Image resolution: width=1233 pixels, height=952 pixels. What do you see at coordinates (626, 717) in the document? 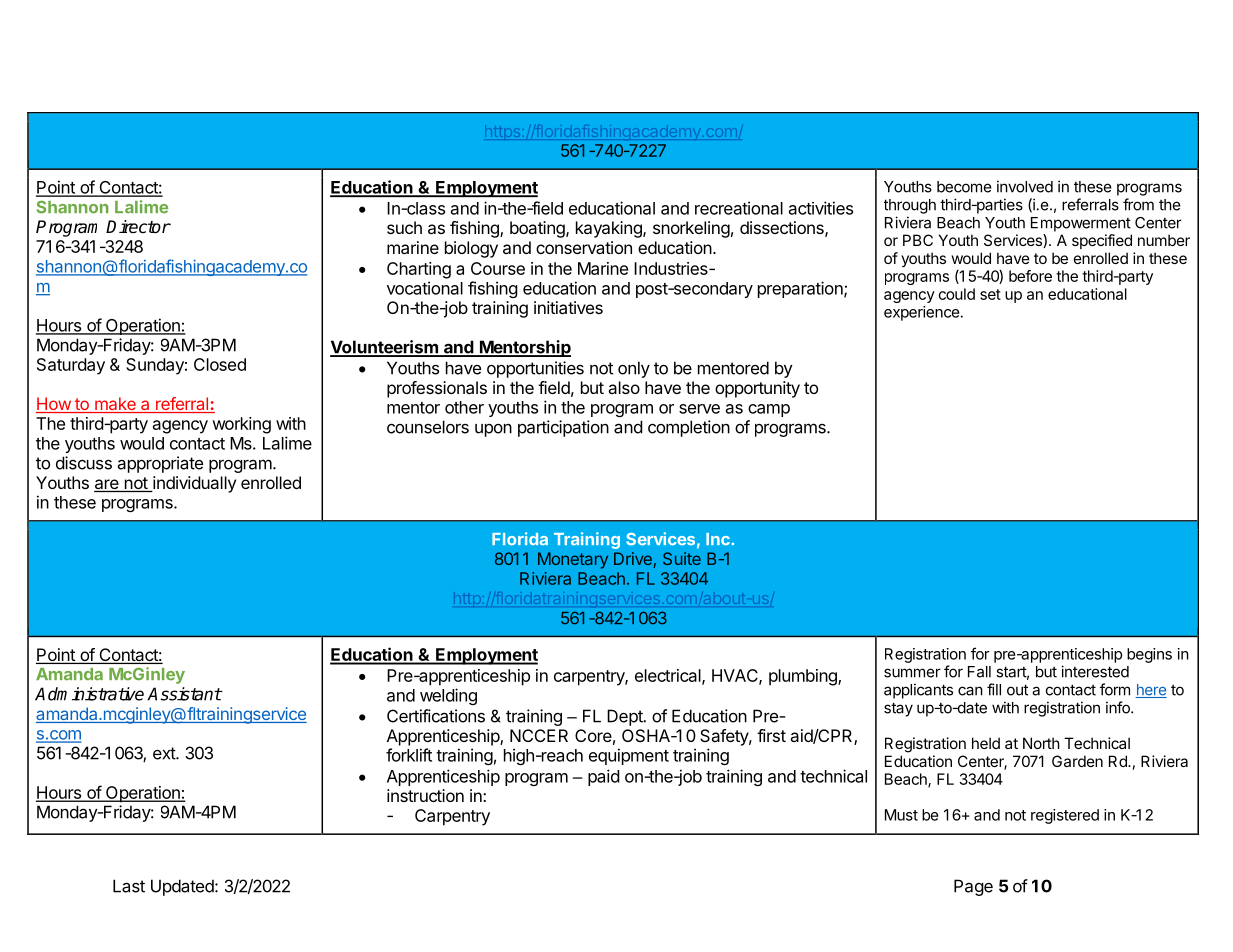
I see `Dept` at bounding box center [626, 717].
